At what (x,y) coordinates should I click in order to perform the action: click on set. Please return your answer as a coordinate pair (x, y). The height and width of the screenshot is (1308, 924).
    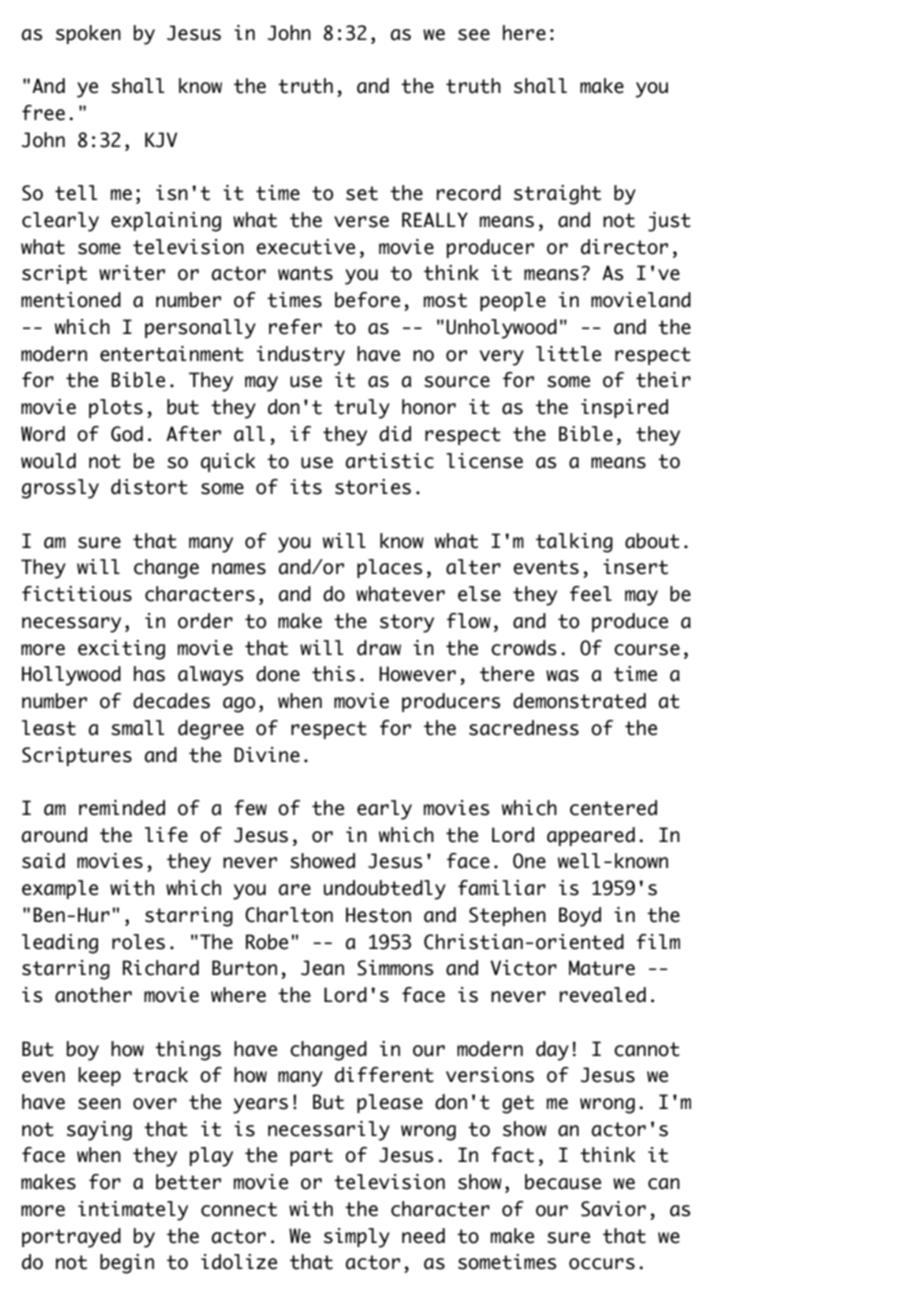
    Looking at the image, I should click on (362, 193).
